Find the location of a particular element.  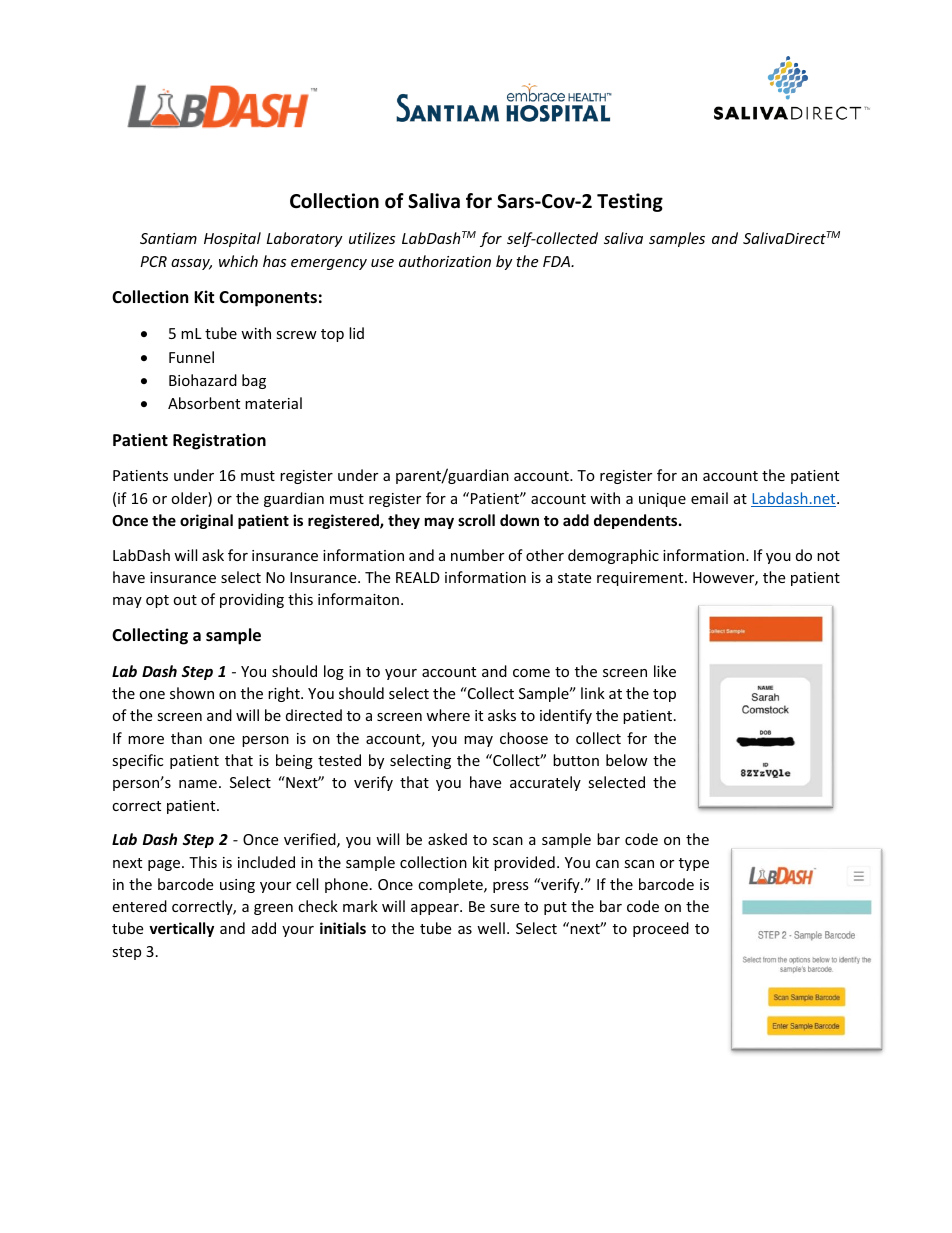

scroll is located at coordinates (476, 520).
